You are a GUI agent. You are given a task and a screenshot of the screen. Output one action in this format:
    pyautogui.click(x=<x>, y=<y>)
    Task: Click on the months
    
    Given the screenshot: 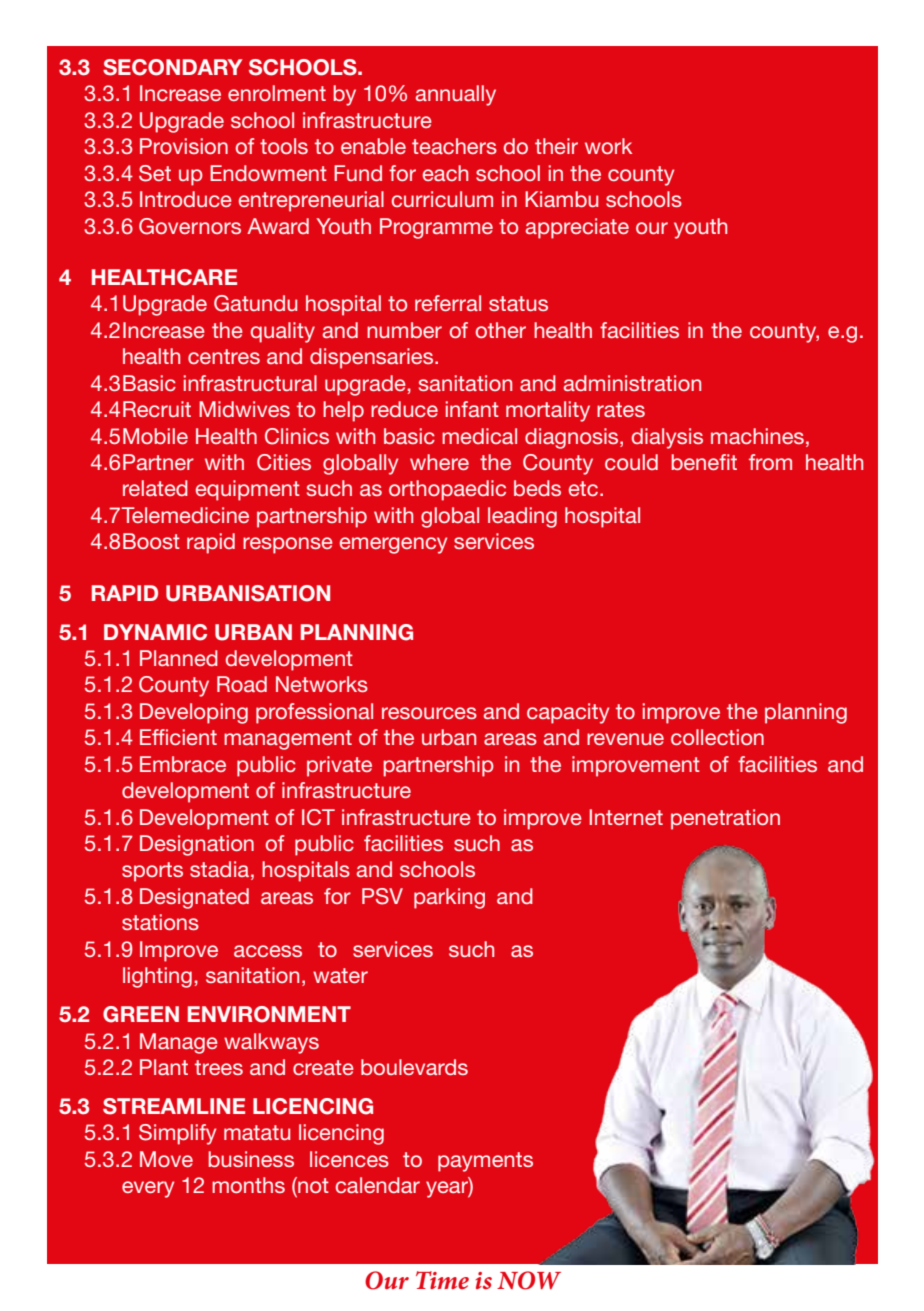 What is the action you would take?
    pyautogui.click(x=248, y=1185)
